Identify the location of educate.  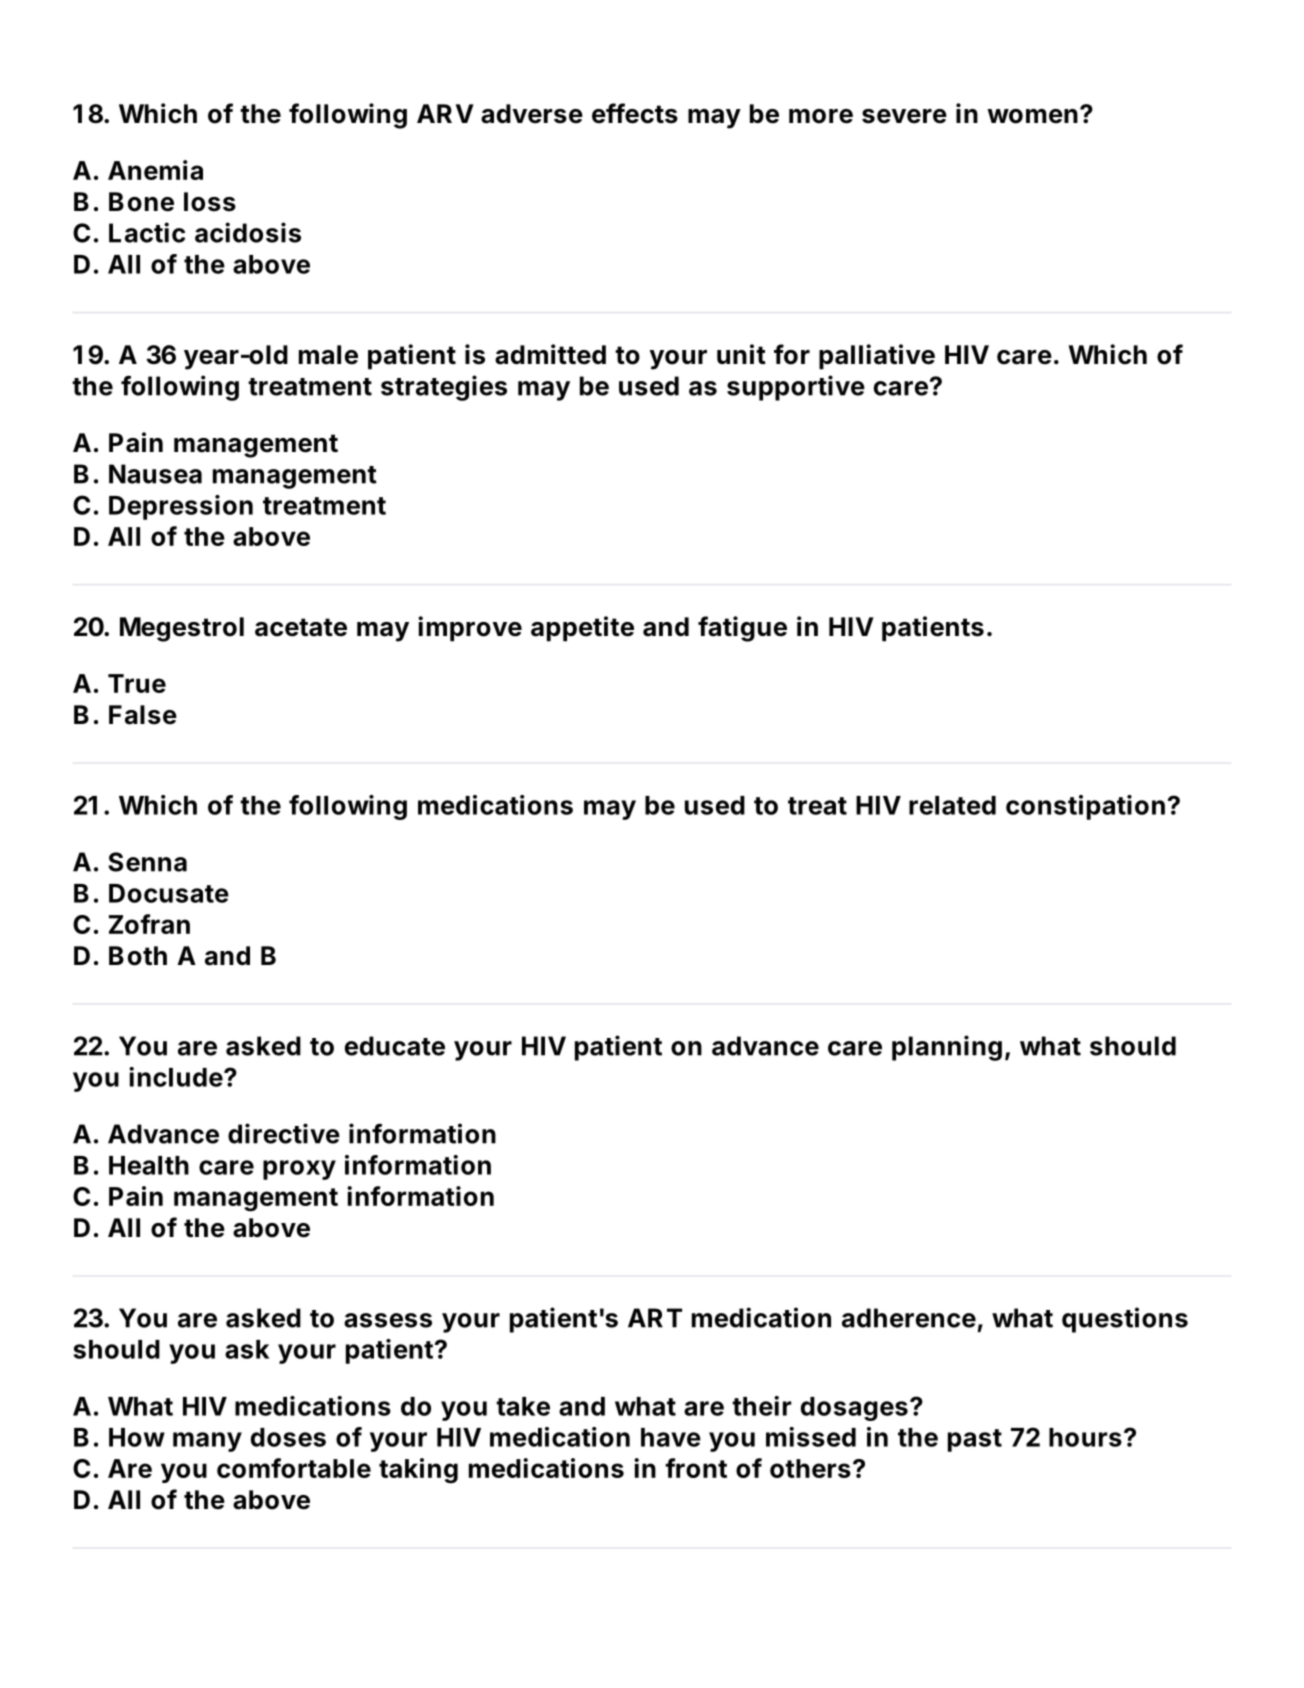
(394, 1046).
